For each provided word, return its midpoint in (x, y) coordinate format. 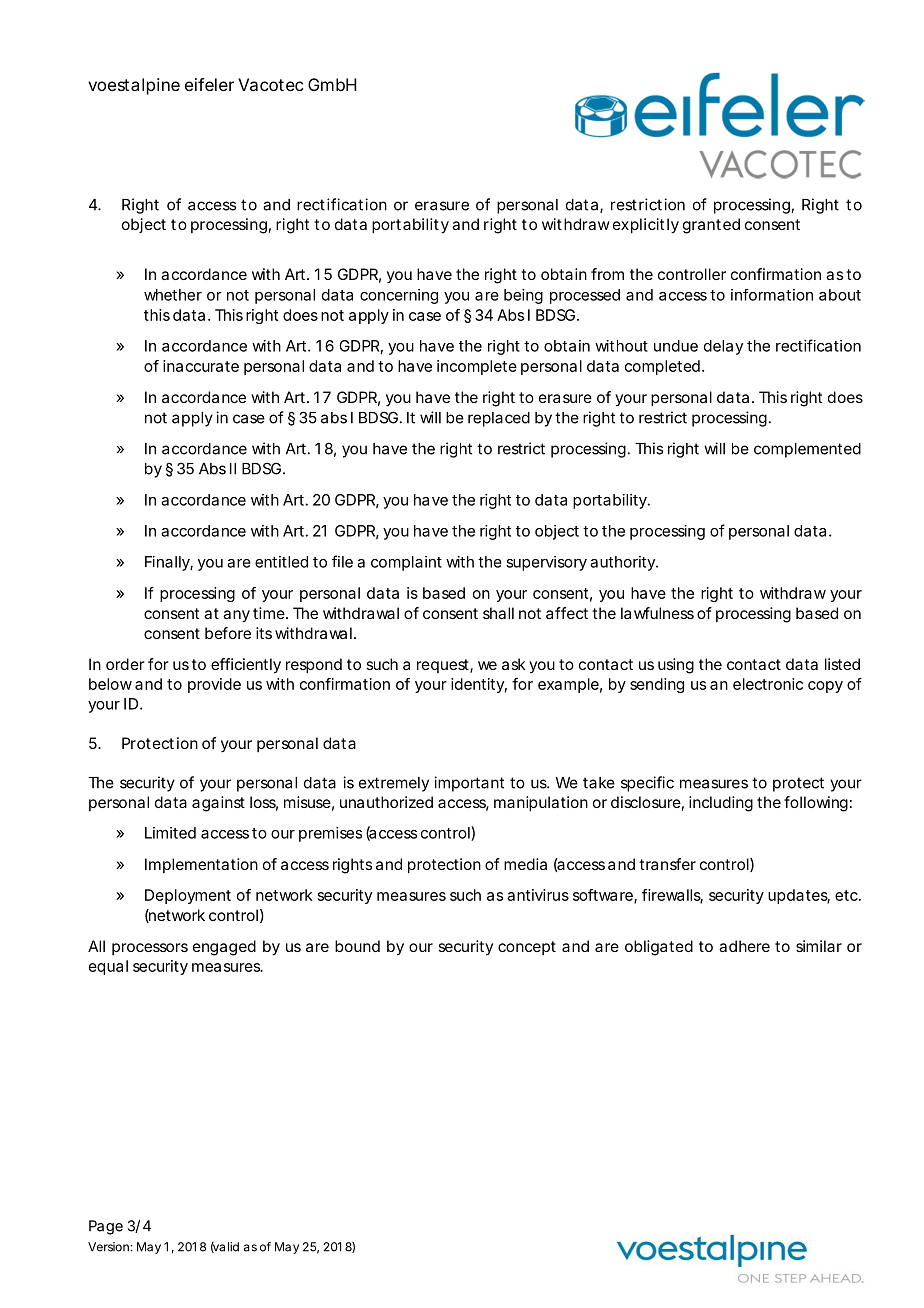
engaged (224, 948)
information (772, 295)
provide (214, 685)
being (523, 296)
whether (173, 295)
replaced (499, 419)
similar (819, 946)
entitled (281, 562)
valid (225, 1247)
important (469, 784)
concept (527, 948)
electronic (768, 684)
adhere (744, 946)
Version (109, 1247)
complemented (807, 450)
